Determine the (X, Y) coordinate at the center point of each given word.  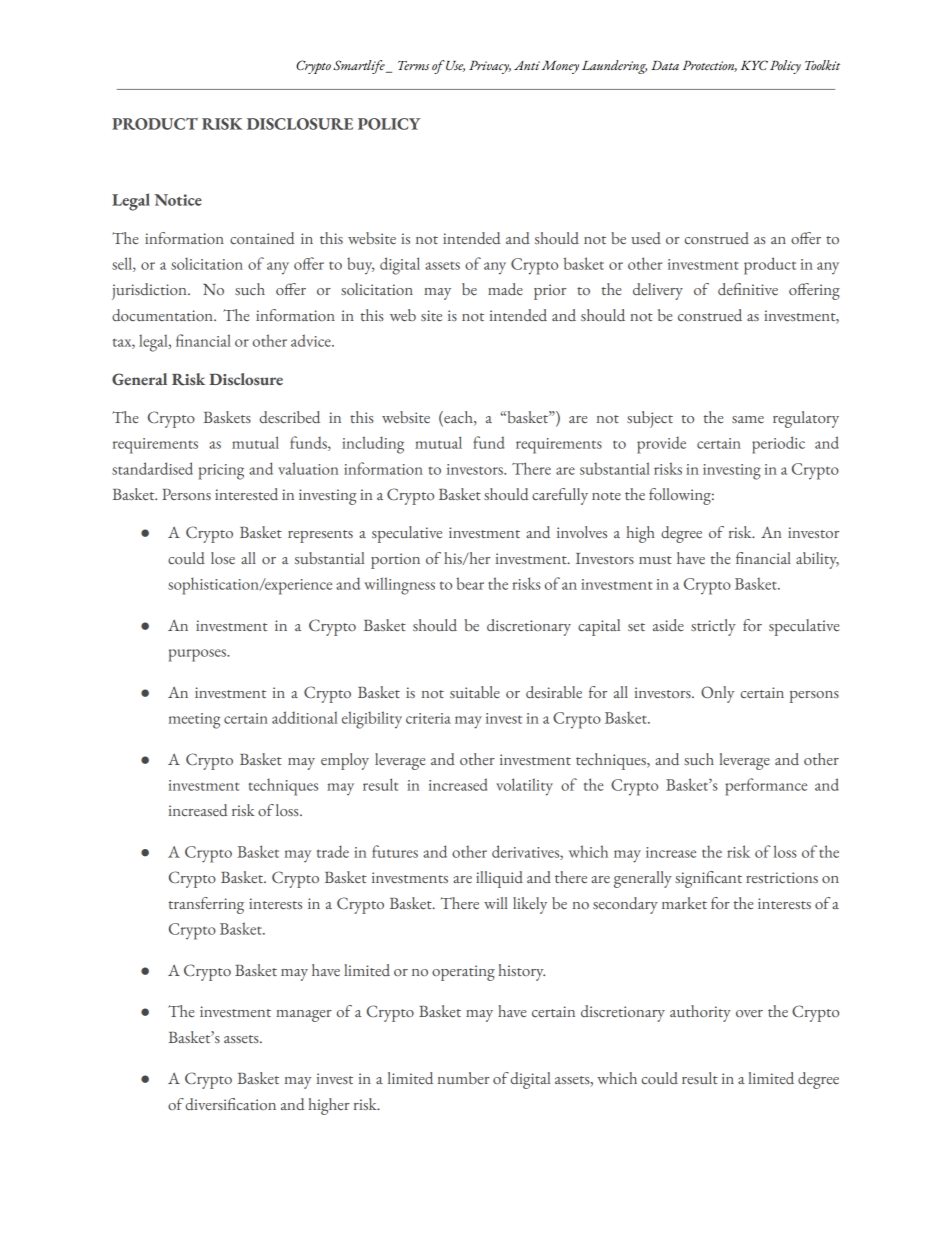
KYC (754, 65)
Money (560, 67)
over (749, 1013)
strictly (713, 627)
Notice (178, 200)
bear (470, 583)
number (464, 1078)
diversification (231, 1104)
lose (223, 558)
